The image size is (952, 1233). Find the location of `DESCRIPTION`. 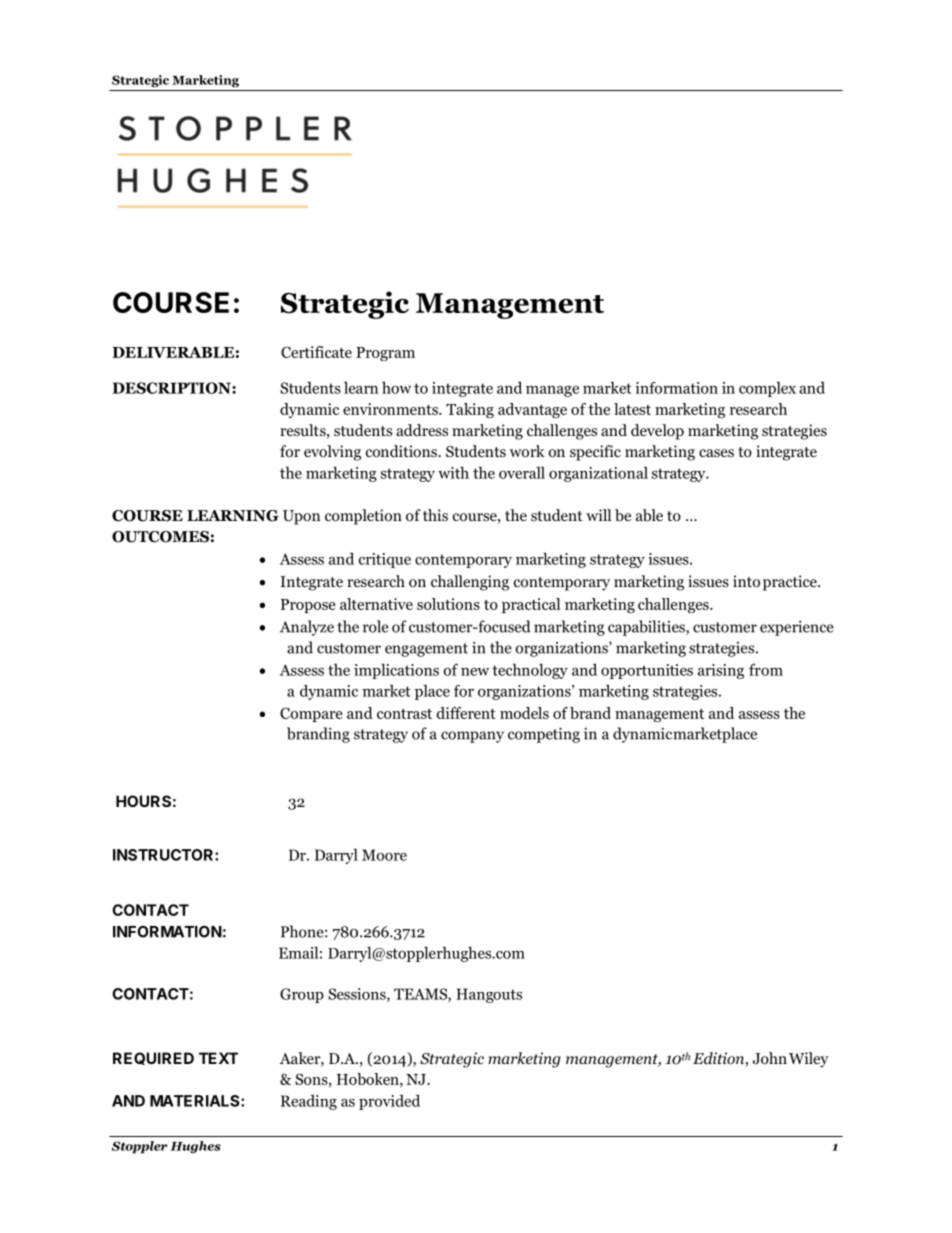

DESCRIPTION is located at coordinates (172, 388).
